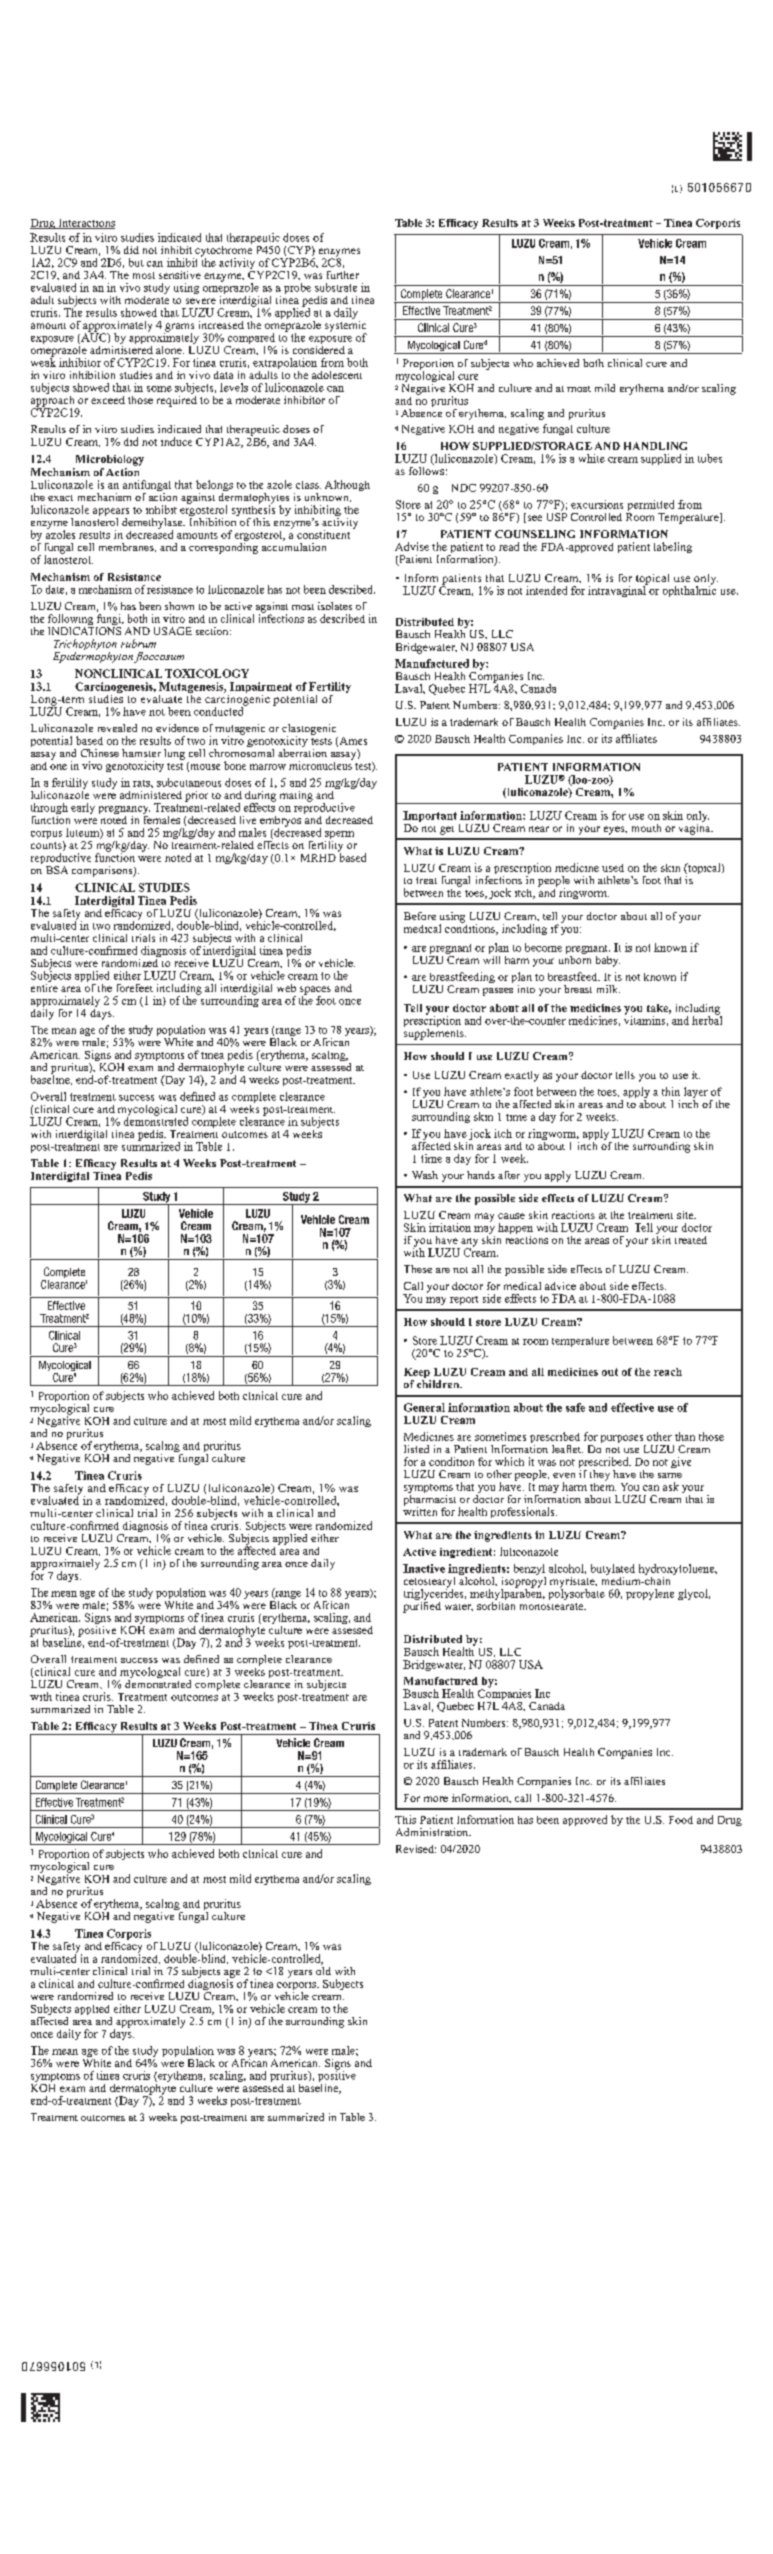 The image size is (773, 2554). Describe the element at coordinates (135, 988) in the image. I see `forefeet` at that location.
